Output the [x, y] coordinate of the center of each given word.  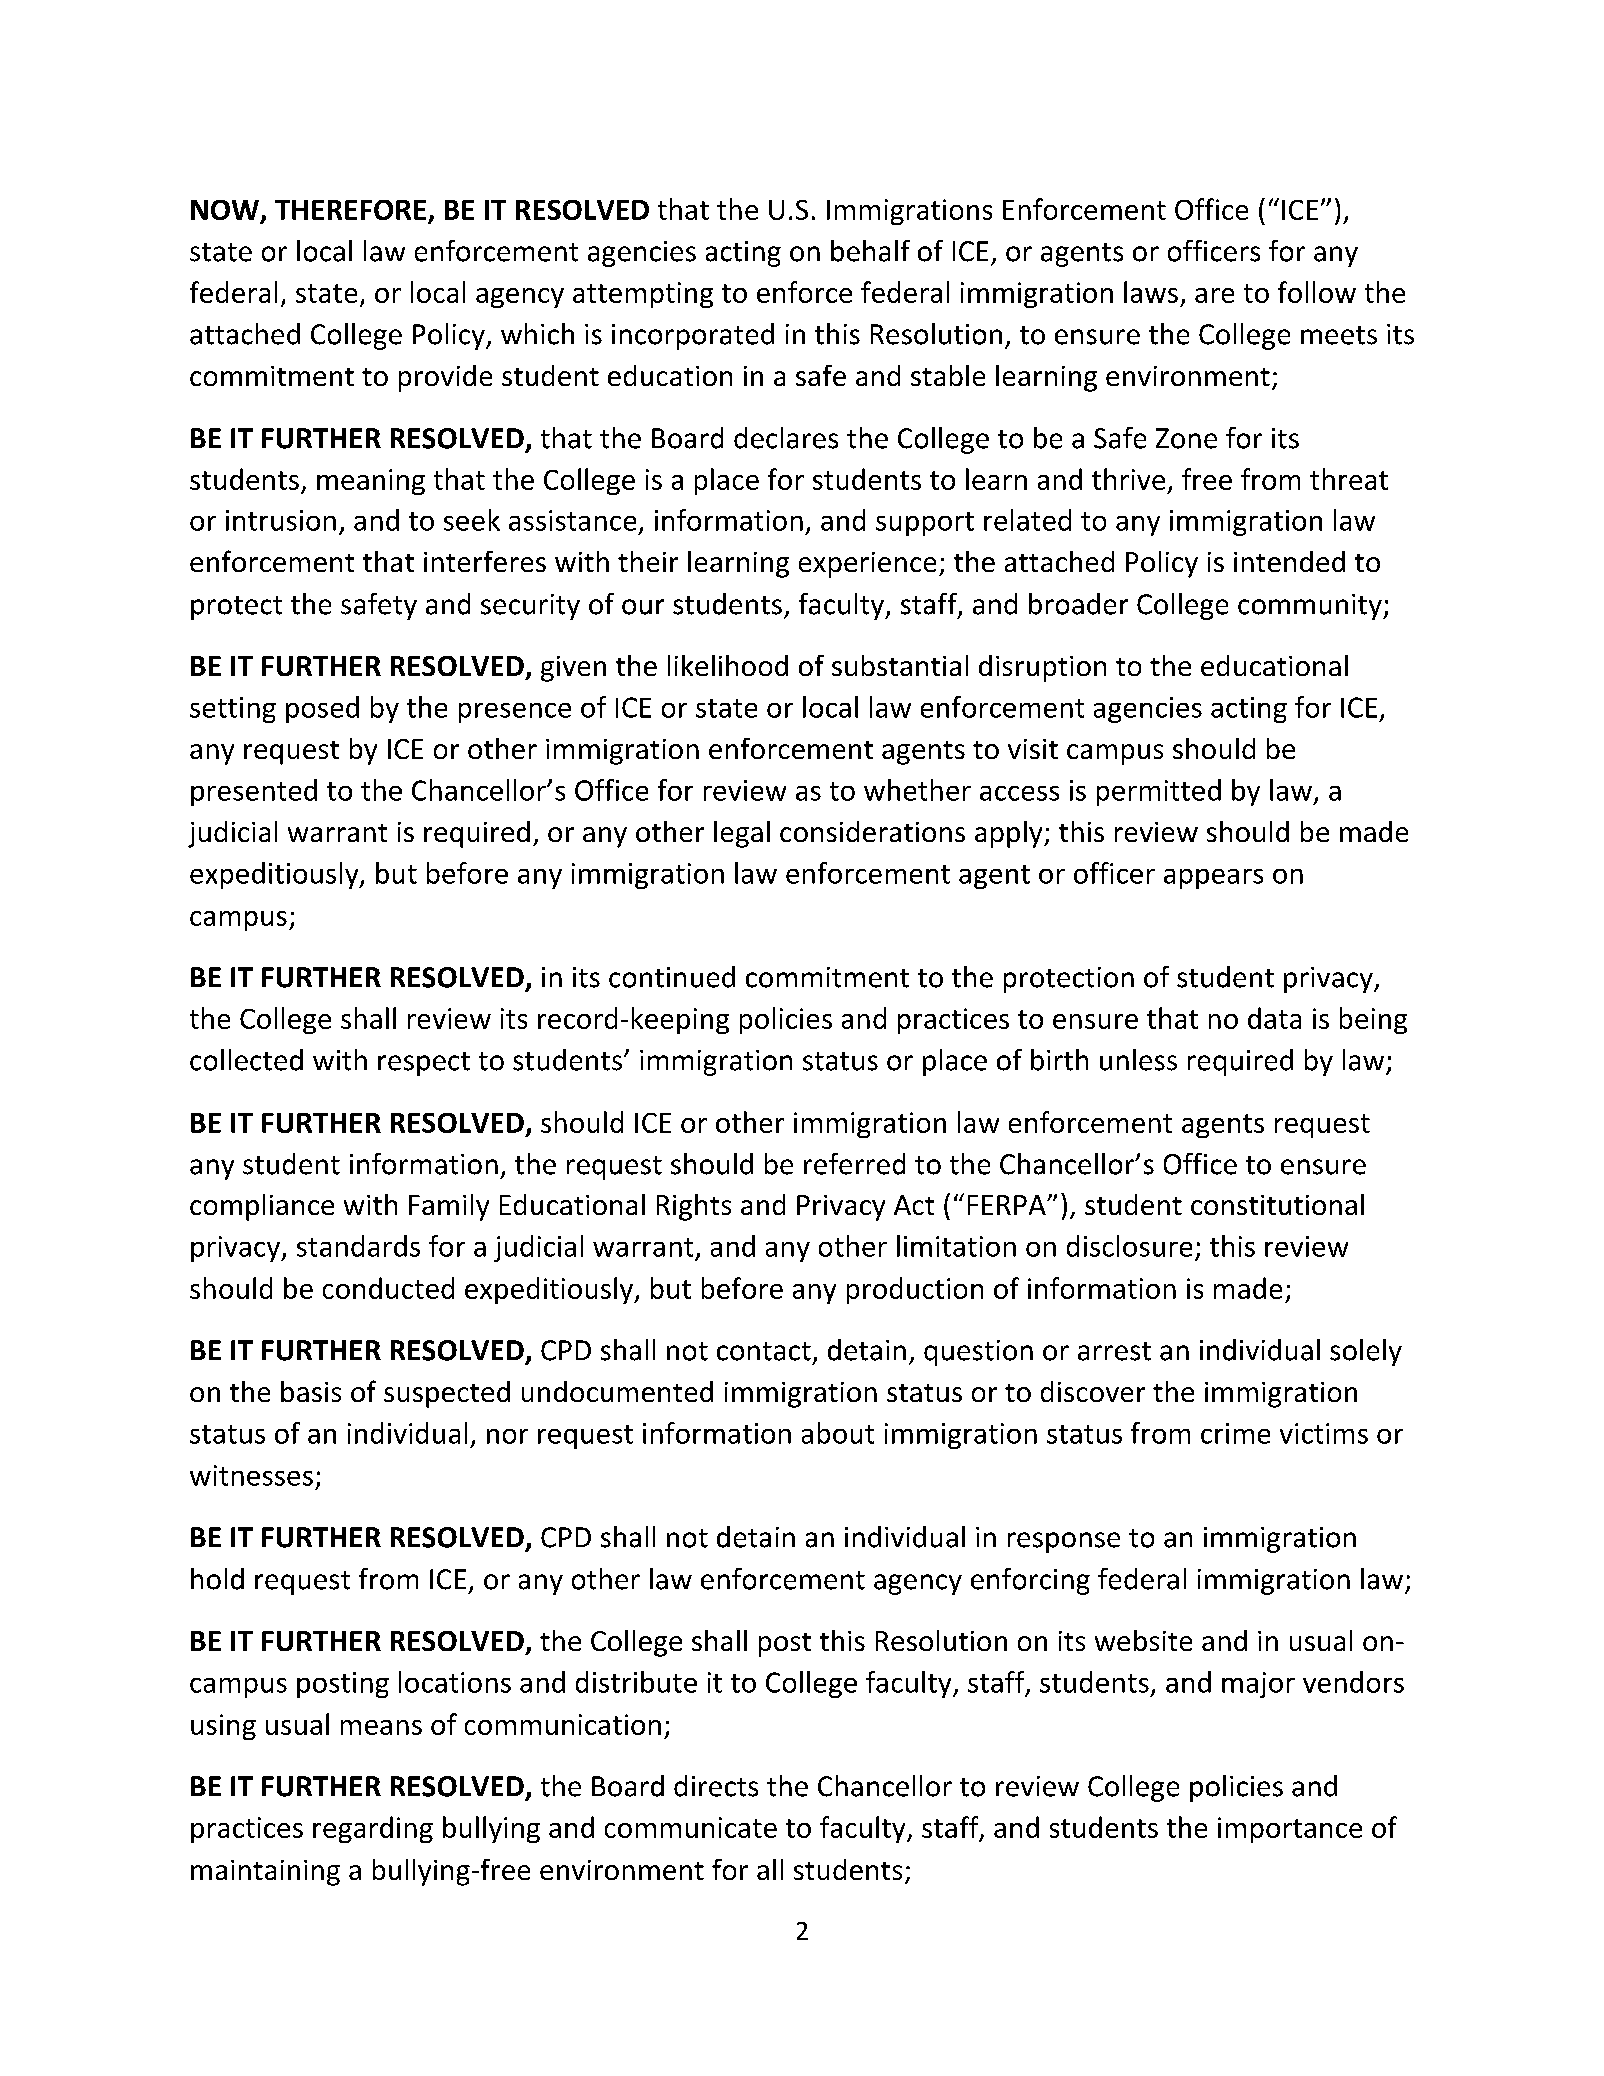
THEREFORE [350, 210]
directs [716, 1786]
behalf [870, 251]
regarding [373, 1829]
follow [1317, 292]
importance [1290, 1830]
